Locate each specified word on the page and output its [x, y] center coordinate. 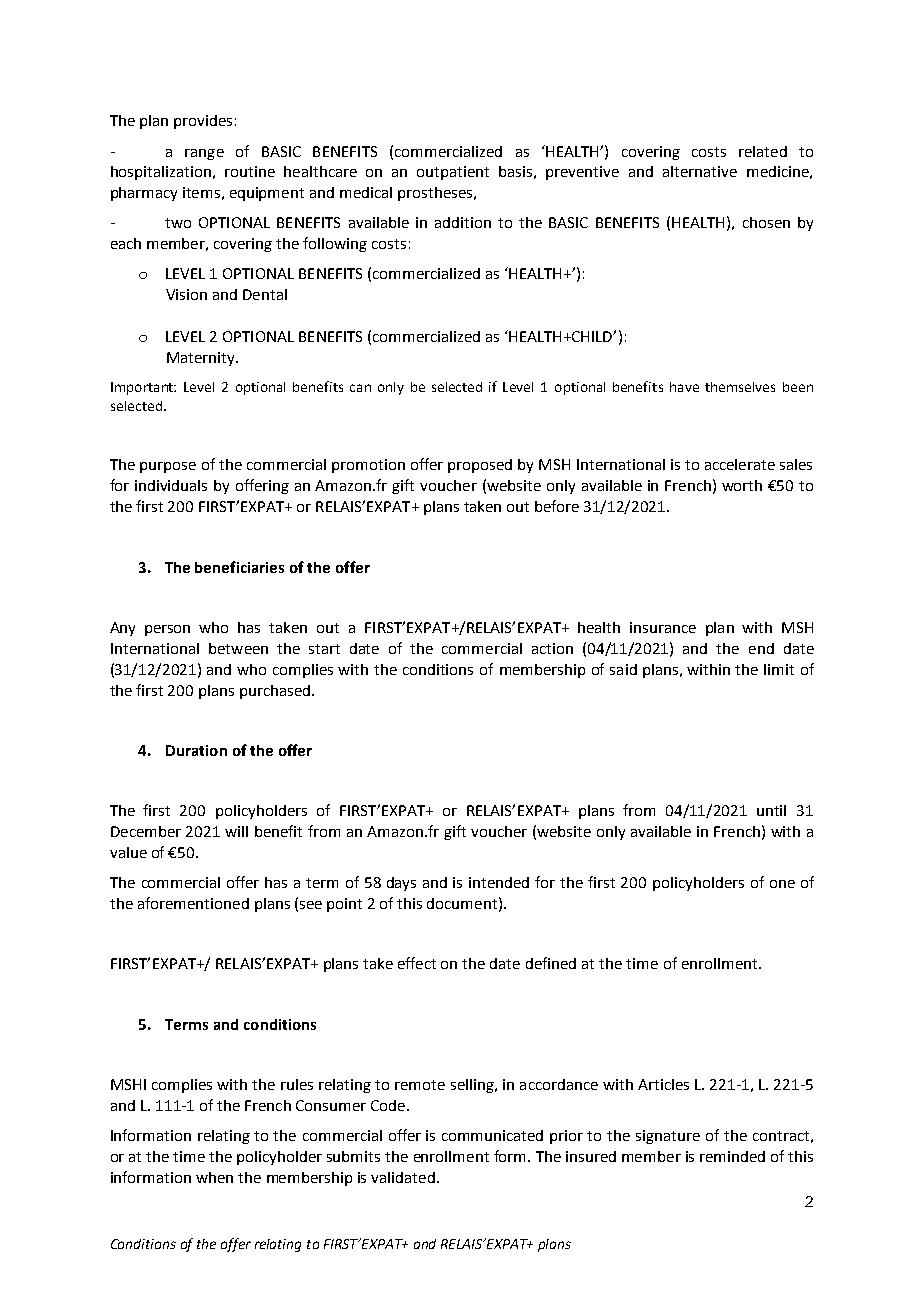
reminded [732, 1156]
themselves [740, 387]
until [771, 810]
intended [499, 882]
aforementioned [193, 903]
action [552, 648]
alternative [700, 171]
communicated [492, 1135]
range [204, 154]
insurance [663, 627]
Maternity [202, 359]
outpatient [453, 173]
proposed [480, 466]
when [214, 1177]
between [238, 648]
